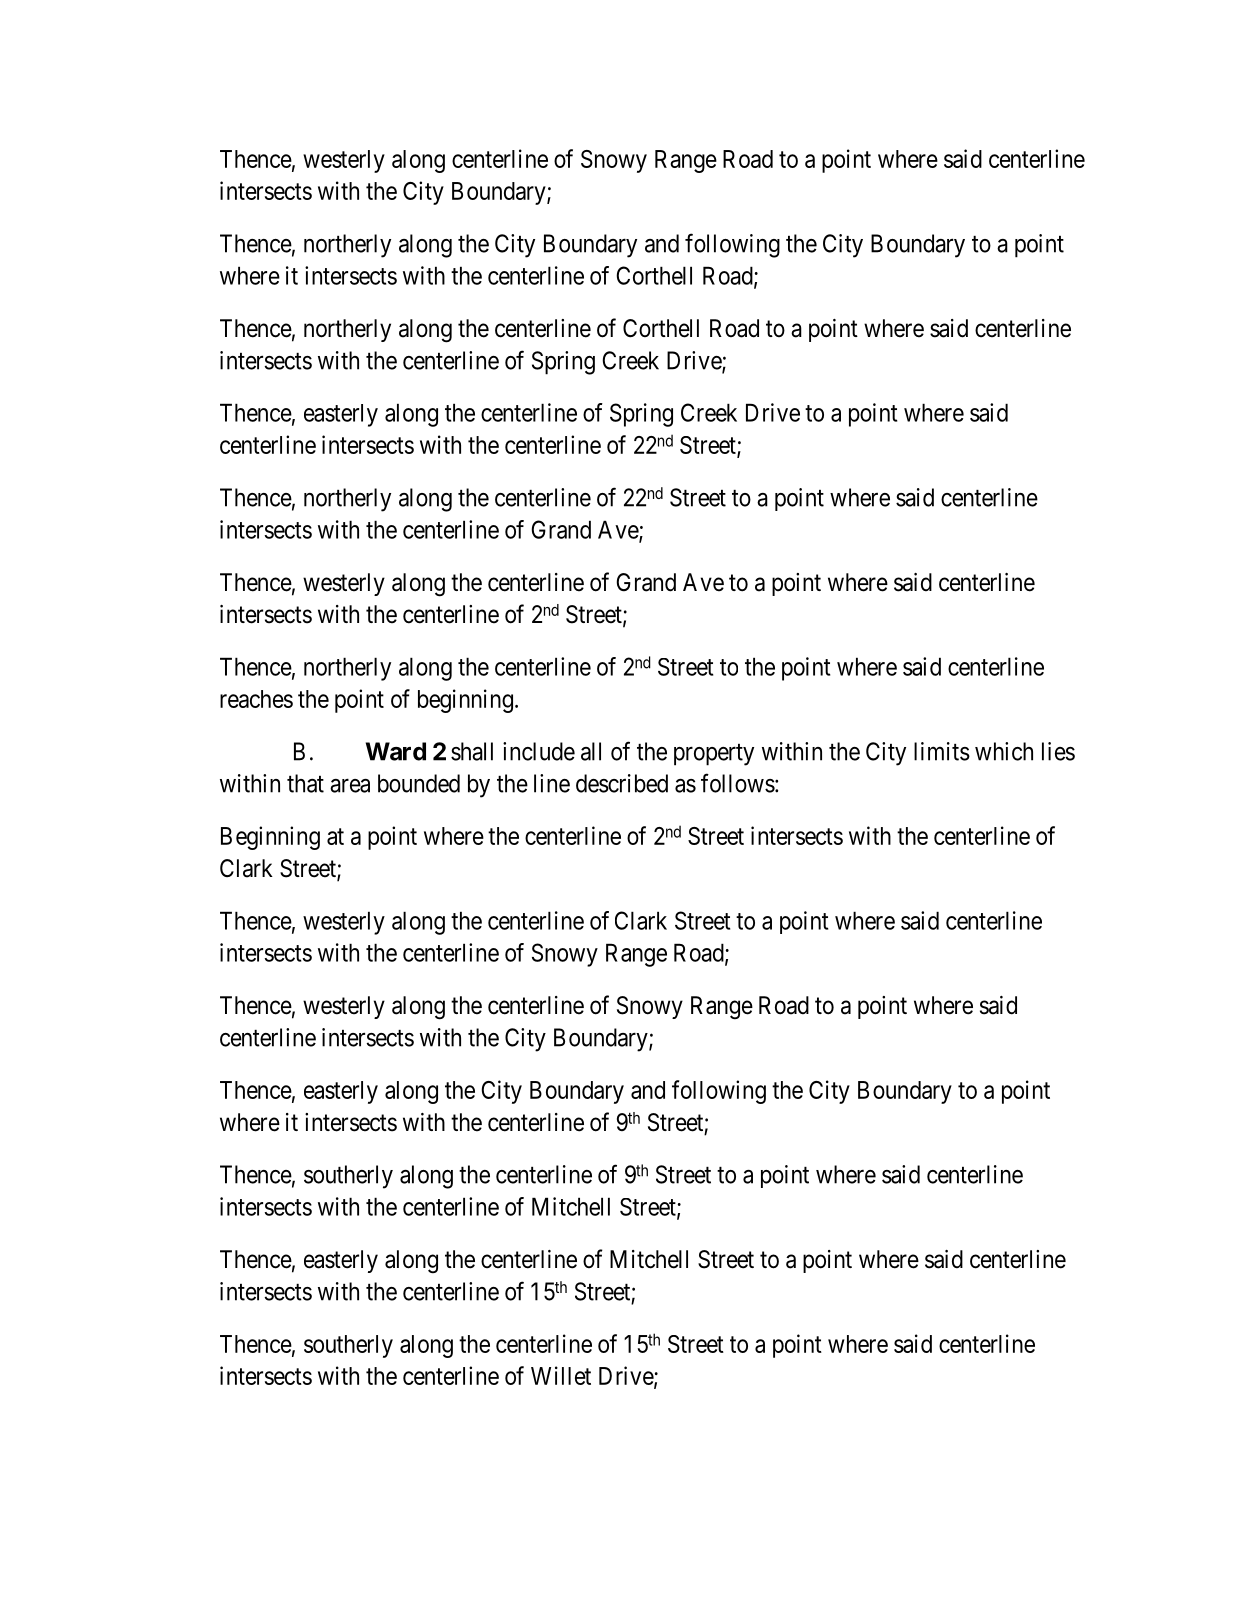  What do you see at coordinates (622, 783) in the screenshot?
I see `described` at bounding box center [622, 783].
